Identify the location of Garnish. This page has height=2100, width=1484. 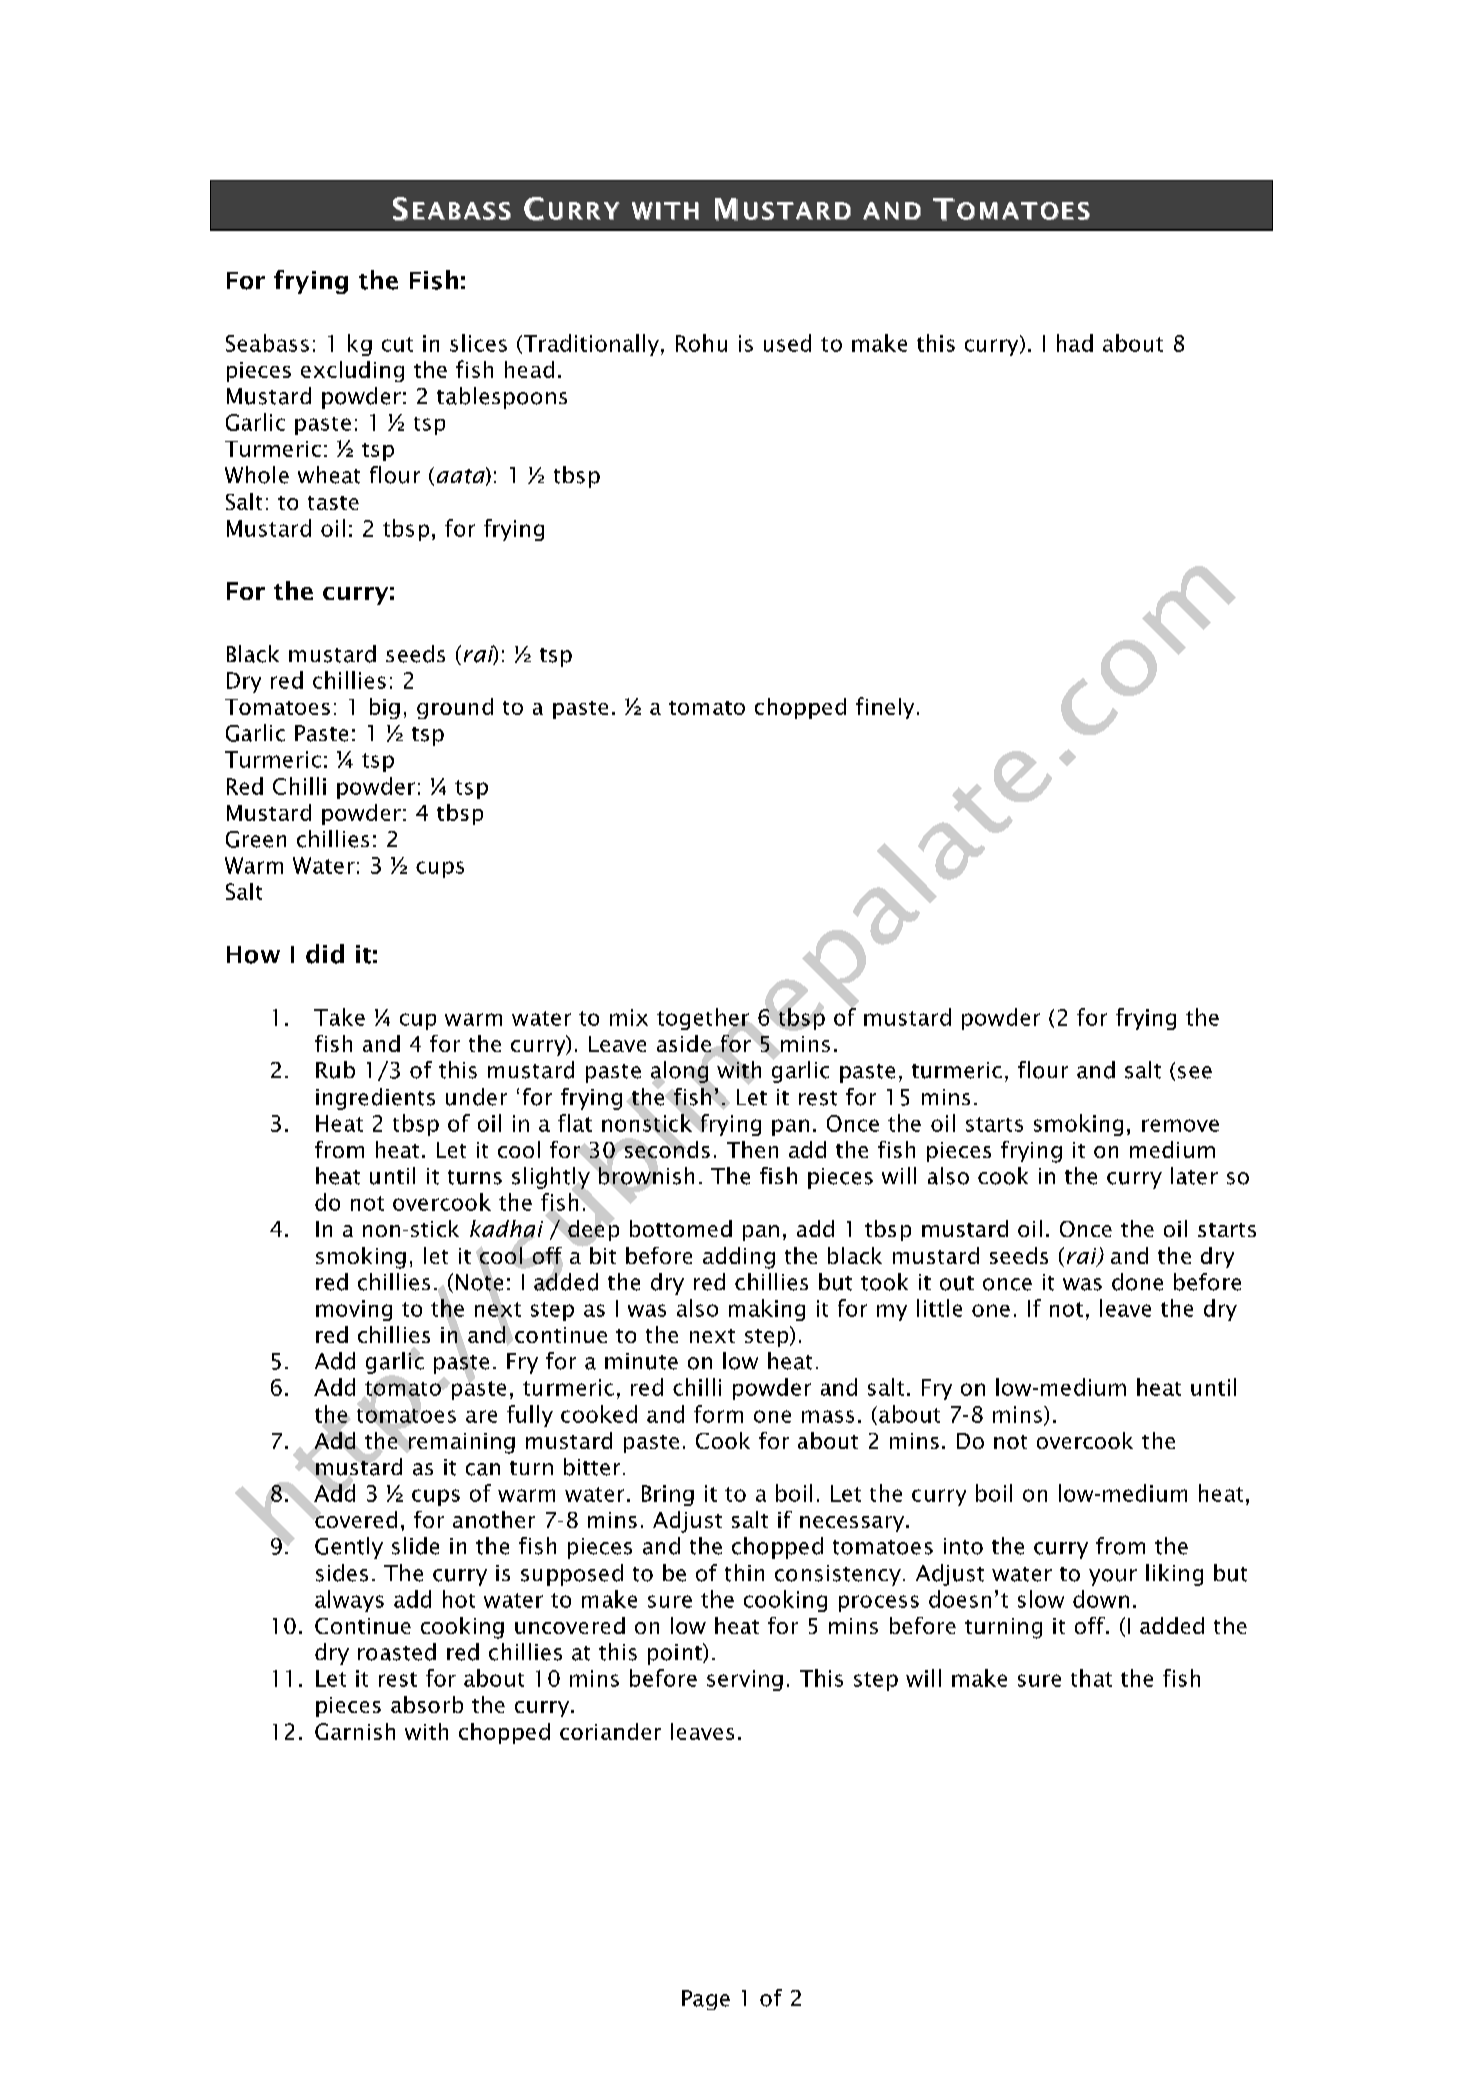
(355, 1731).
